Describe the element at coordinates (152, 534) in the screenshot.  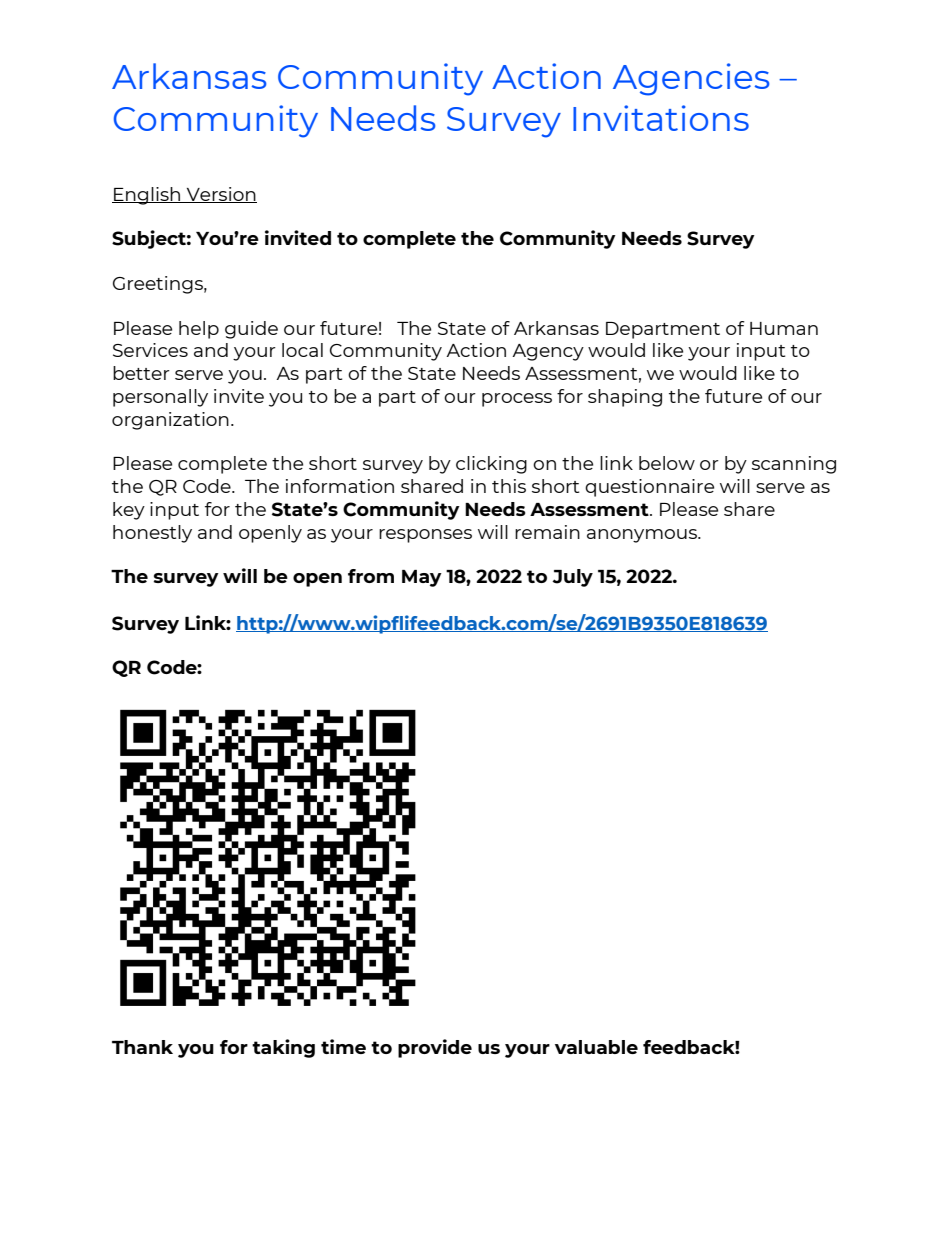
I see `honestly` at that location.
